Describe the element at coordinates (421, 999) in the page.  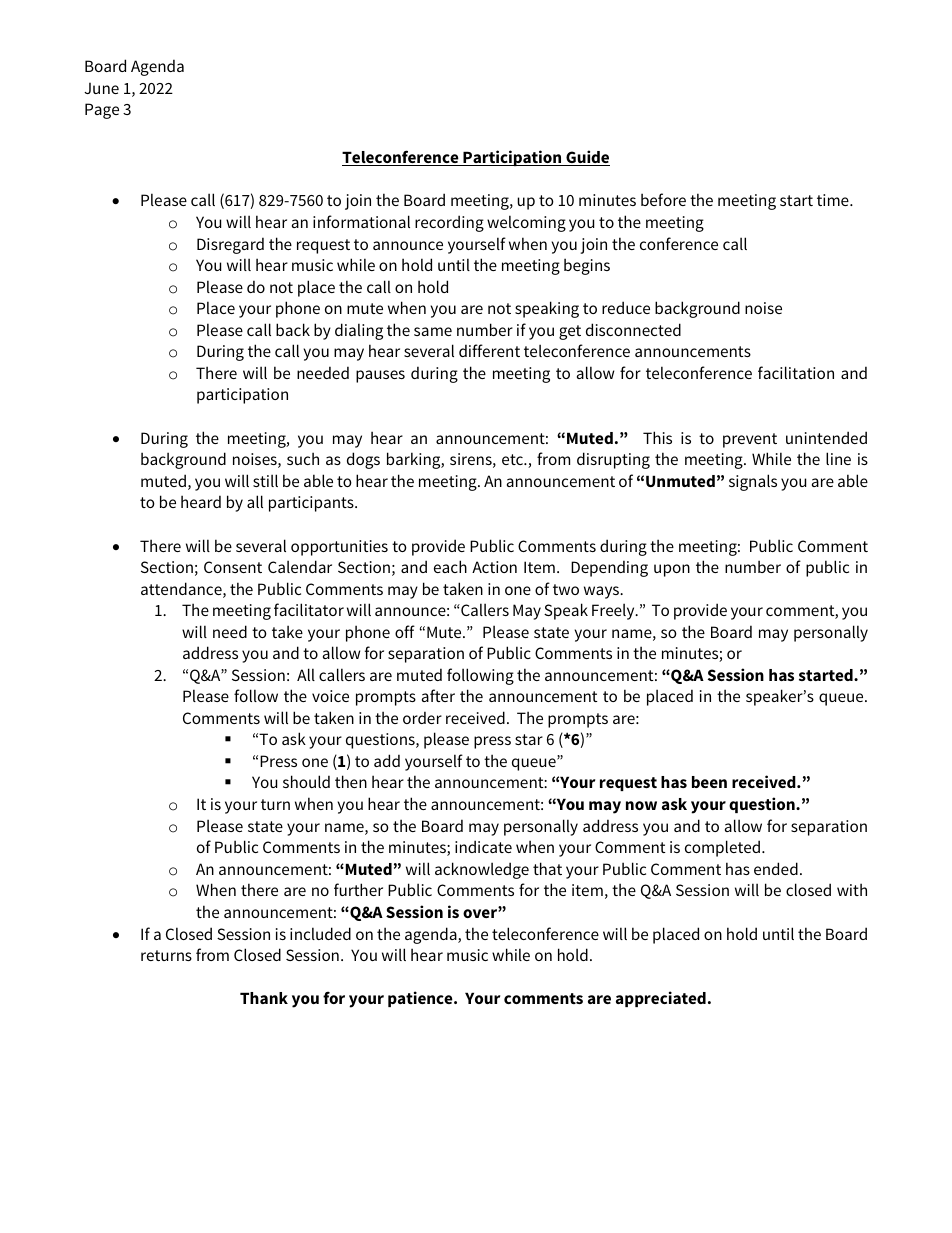
I see `patience` at that location.
